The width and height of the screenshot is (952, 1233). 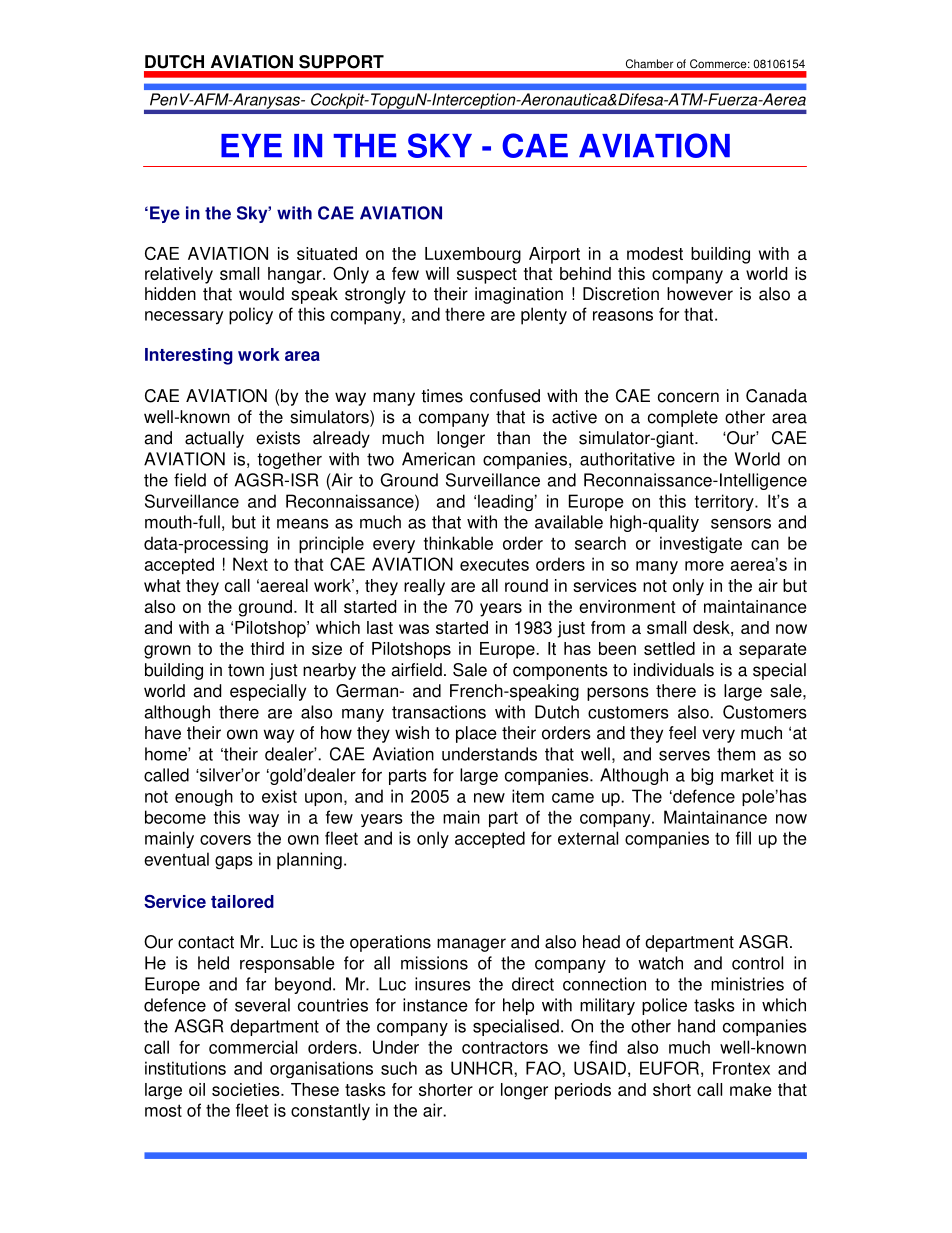 What do you see at coordinates (261, 294) in the screenshot?
I see `would` at bounding box center [261, 294].
